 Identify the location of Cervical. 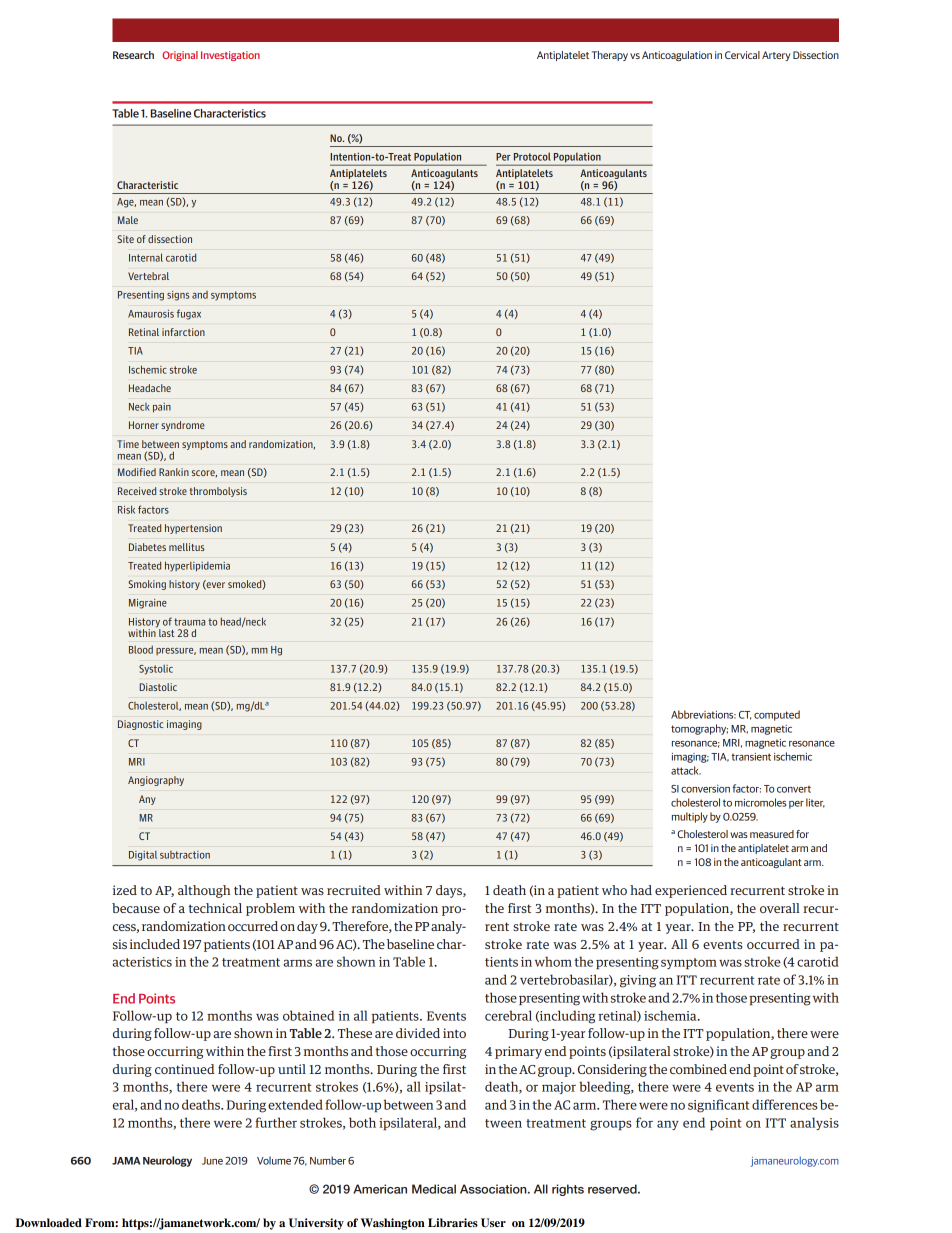
(742, 55).
